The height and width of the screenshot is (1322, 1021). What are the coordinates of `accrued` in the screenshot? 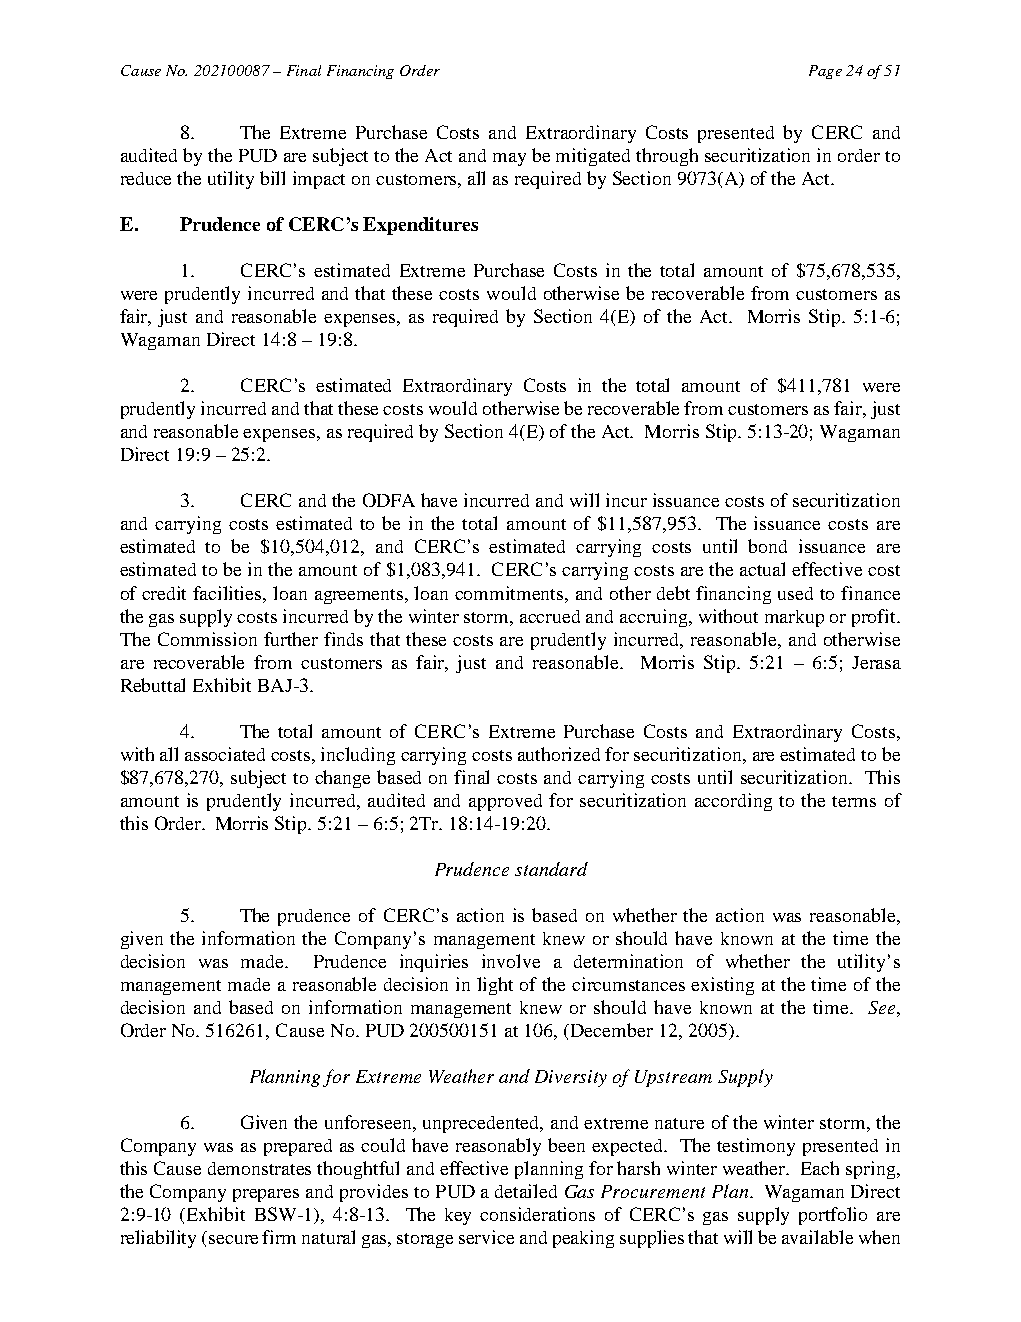 It's located at (550, 616).
